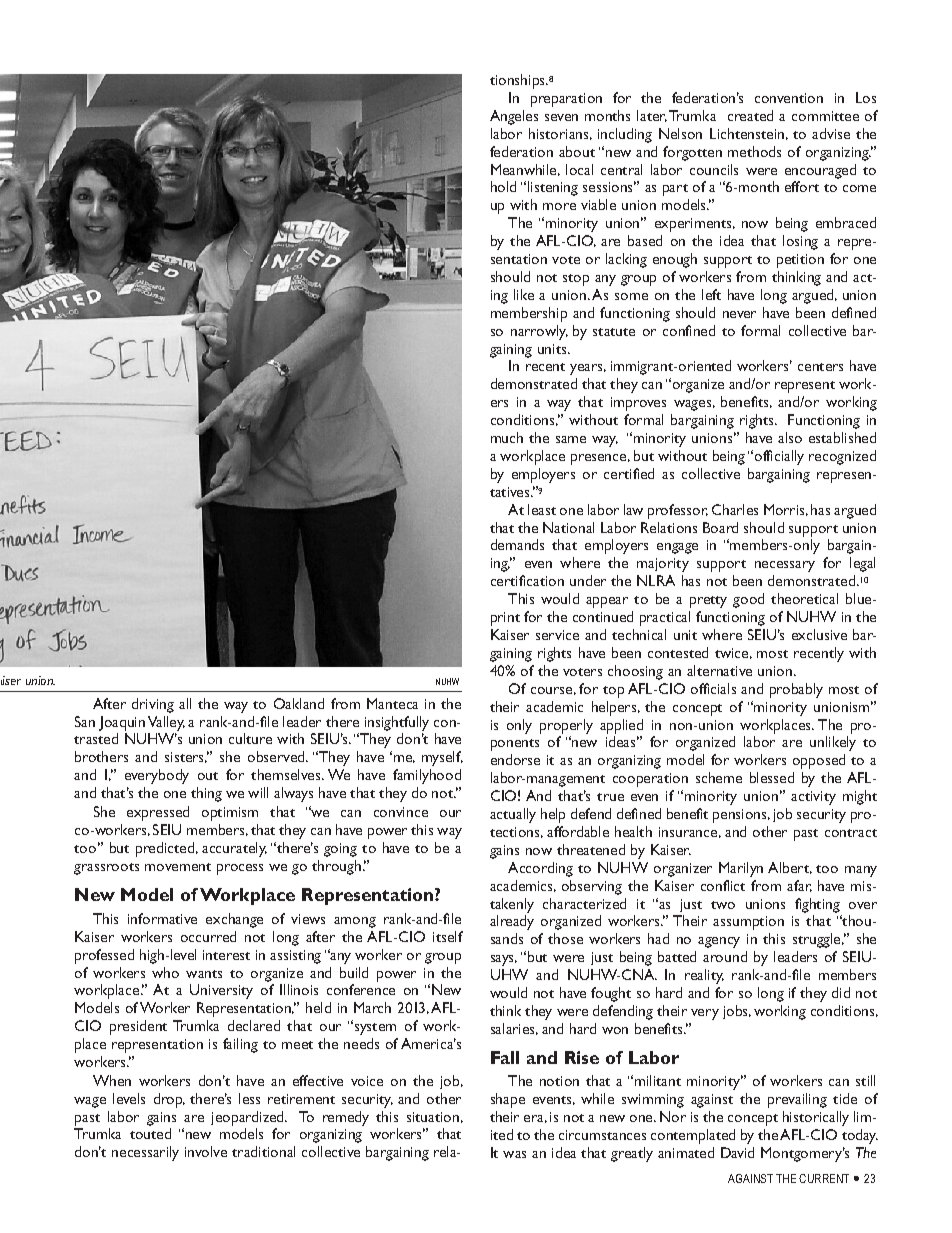 This page has height=1233, width=952. Describe the element at coordinates (819, 634) in the page. I see `exclusive` at that location.
